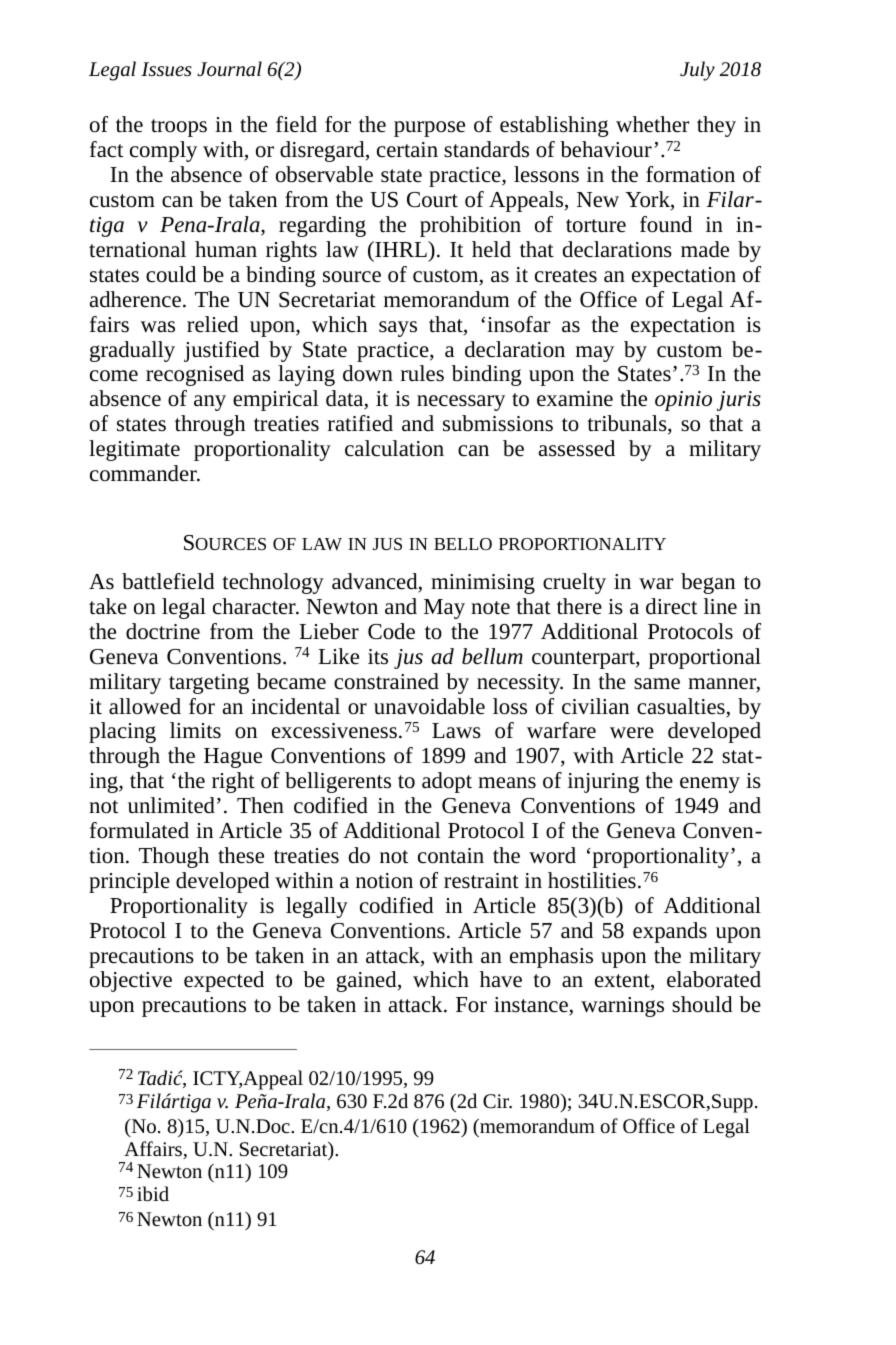 The height and width of the screenshot is (1345, 896). Describe the element at coordinates (622, 1007) in the screenshot. I see `warnings` at that location.
